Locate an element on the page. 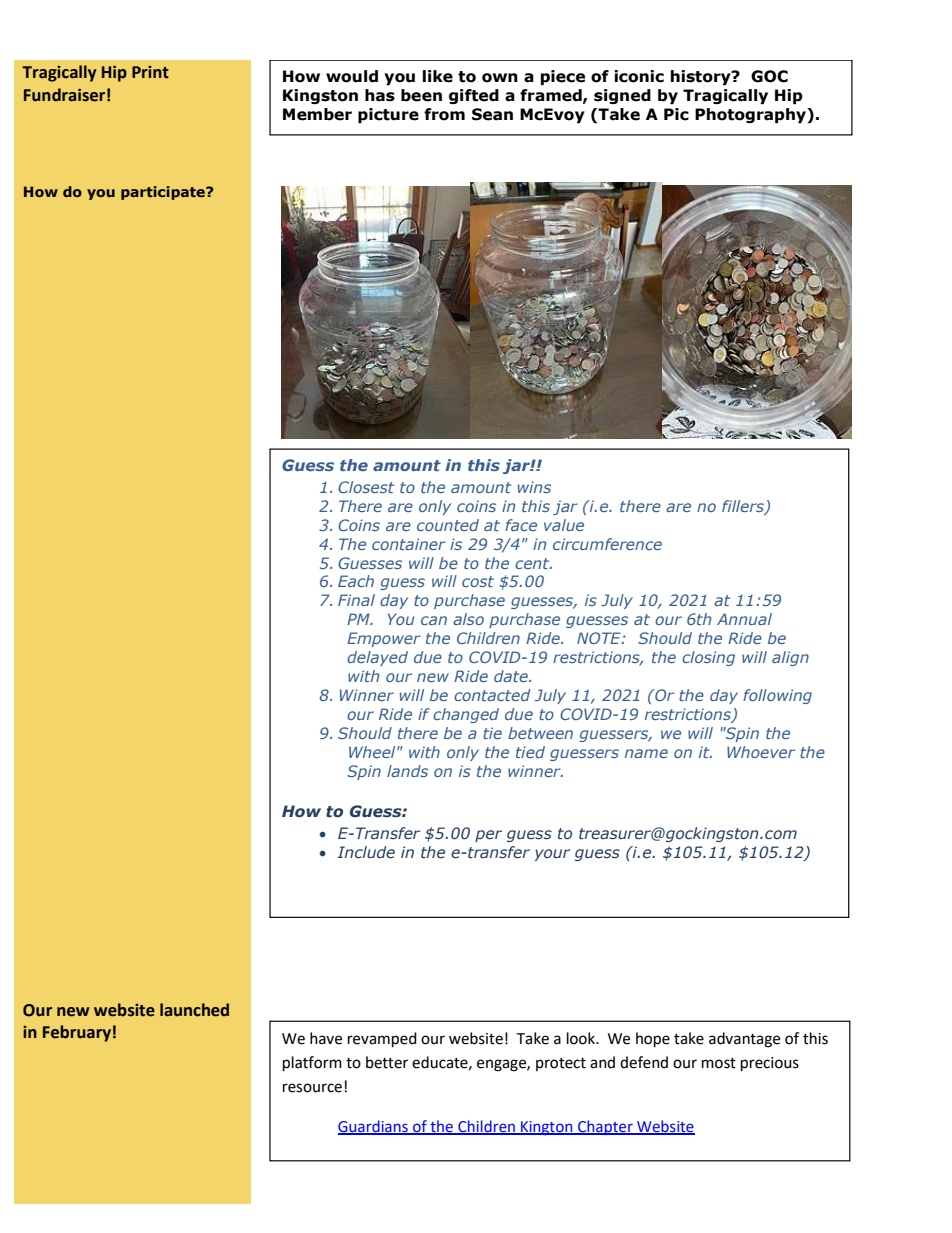 Image resolution: width=952 pixels, height=1233 pixels. most is located at coordinates (719, 1063).
